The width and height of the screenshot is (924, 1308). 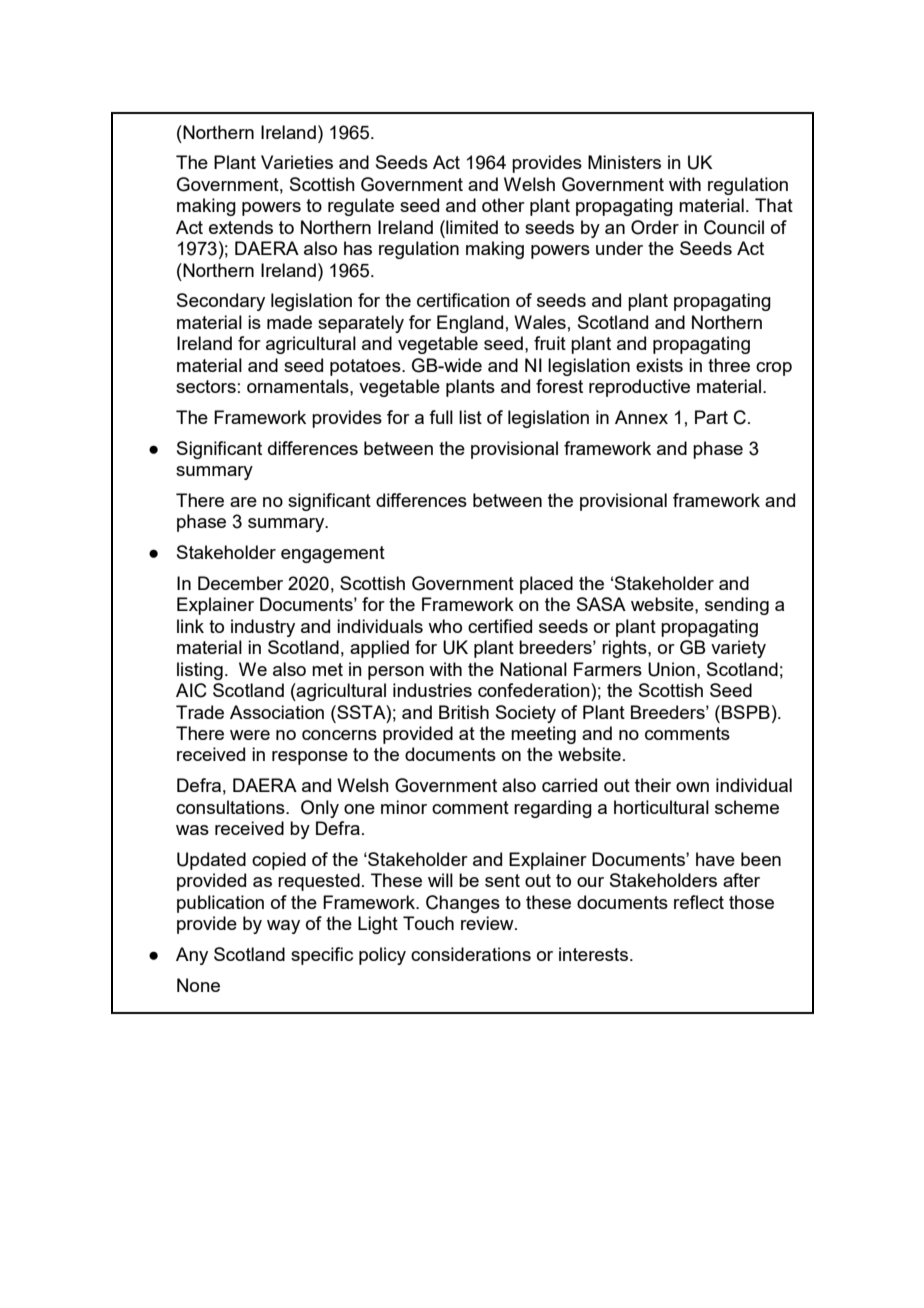 What do you see at coordinates (297, 162) in the screenshot?
I see `Varieties` at bounding box center [297, 162].
